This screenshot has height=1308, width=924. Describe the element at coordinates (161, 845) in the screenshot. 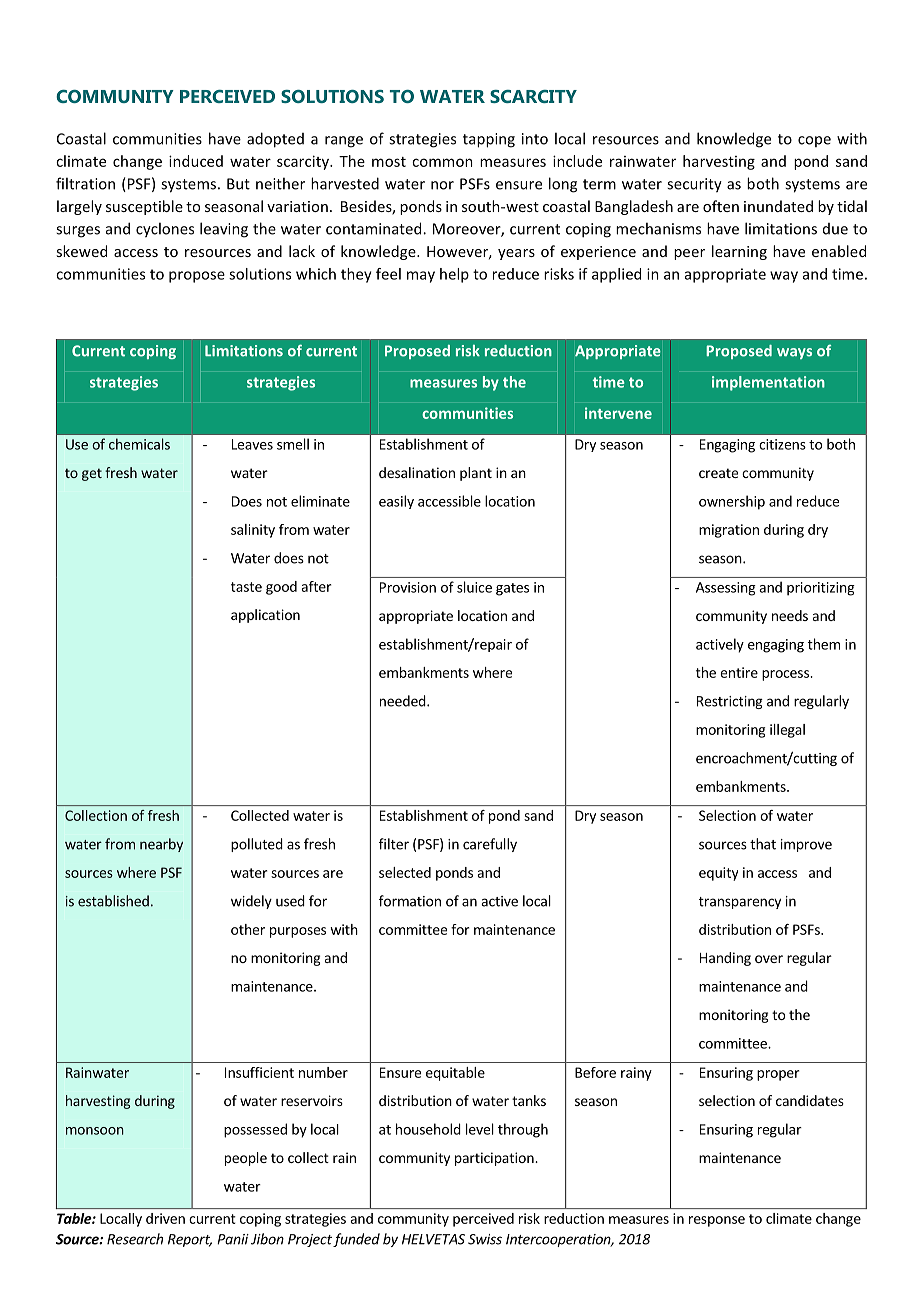

I see `nearby` at that location.
